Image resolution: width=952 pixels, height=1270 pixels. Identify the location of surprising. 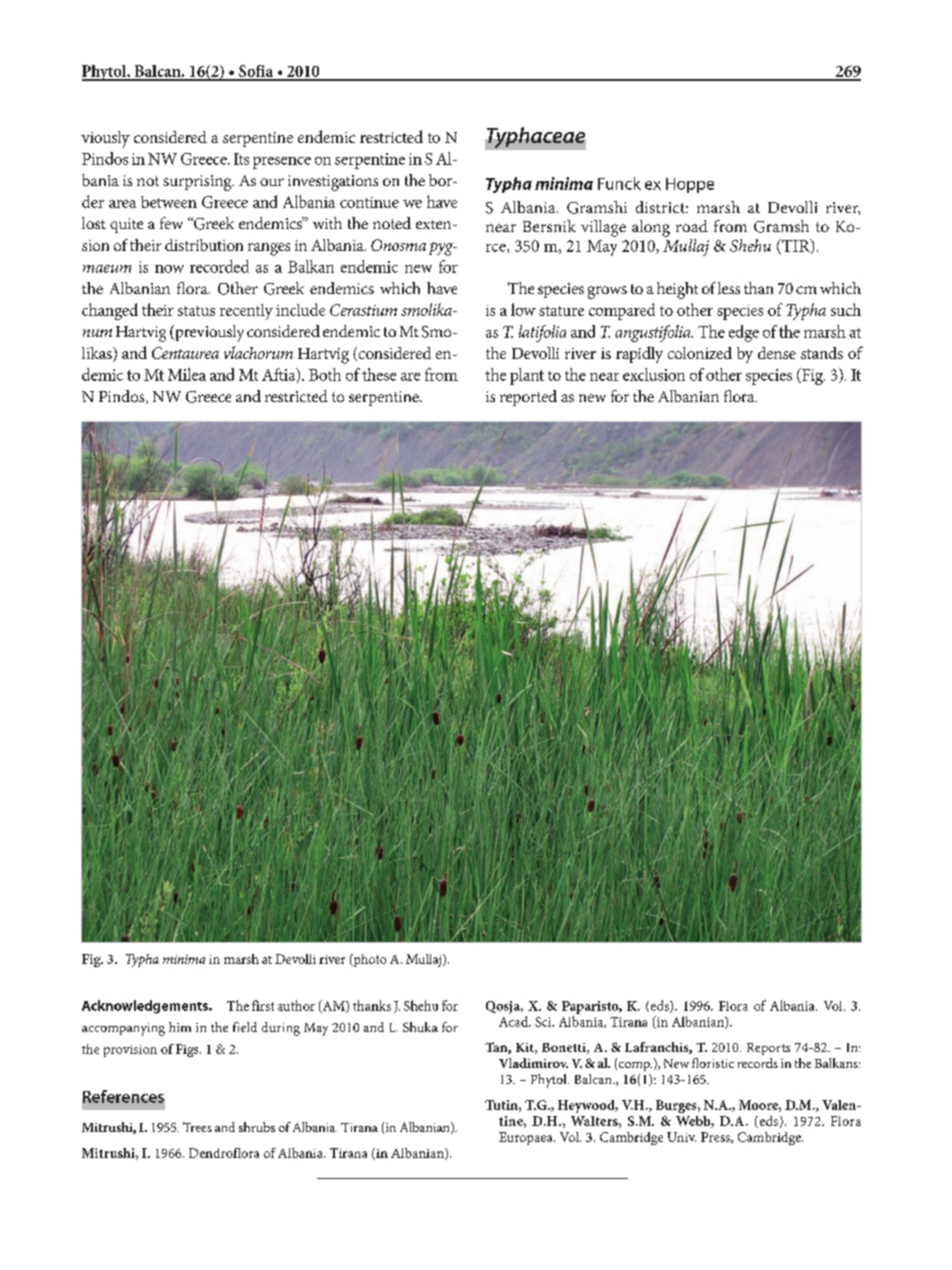
(198, 183).
